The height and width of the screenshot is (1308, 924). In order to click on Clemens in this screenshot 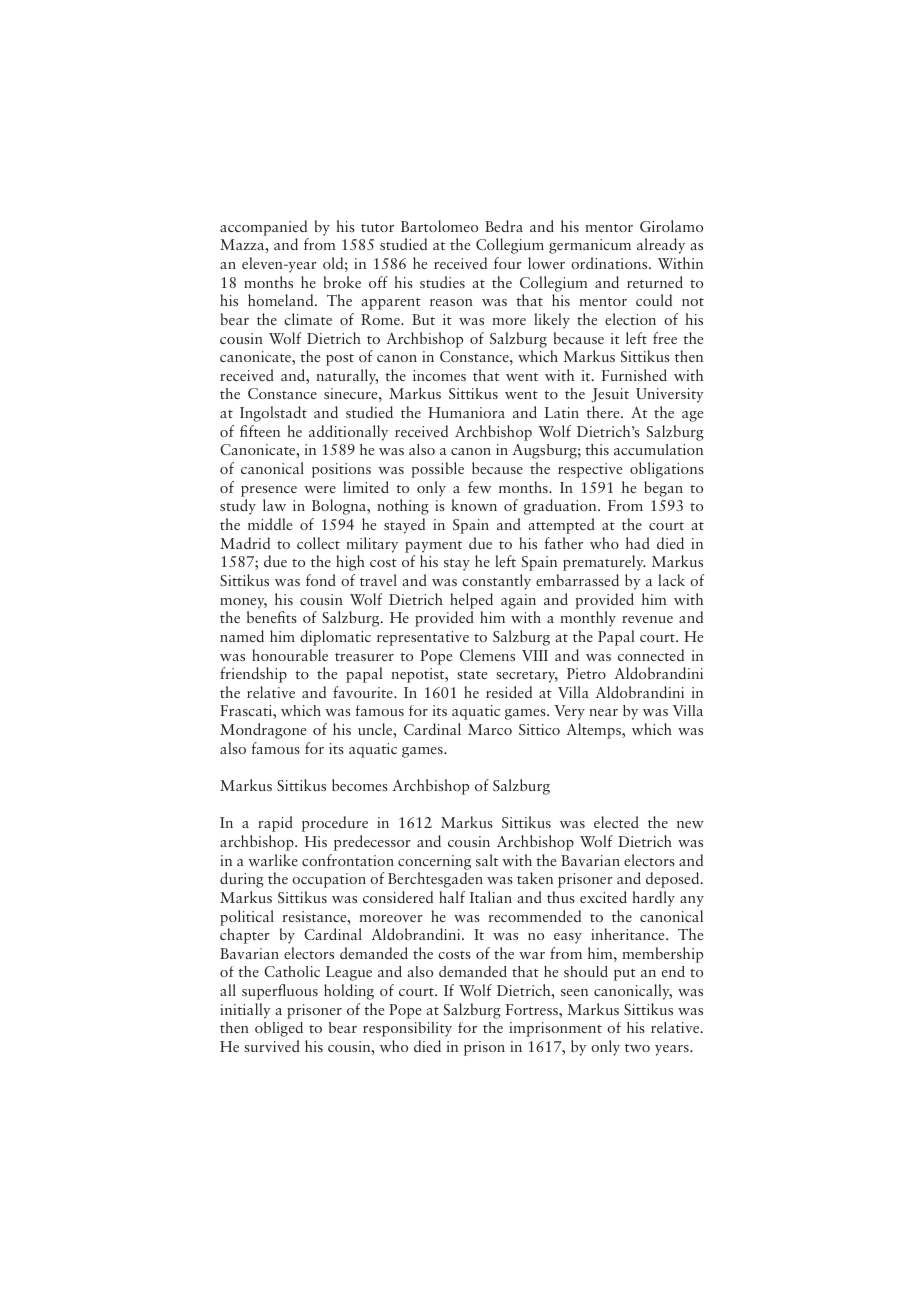, I will do `click(487, 655)`.
